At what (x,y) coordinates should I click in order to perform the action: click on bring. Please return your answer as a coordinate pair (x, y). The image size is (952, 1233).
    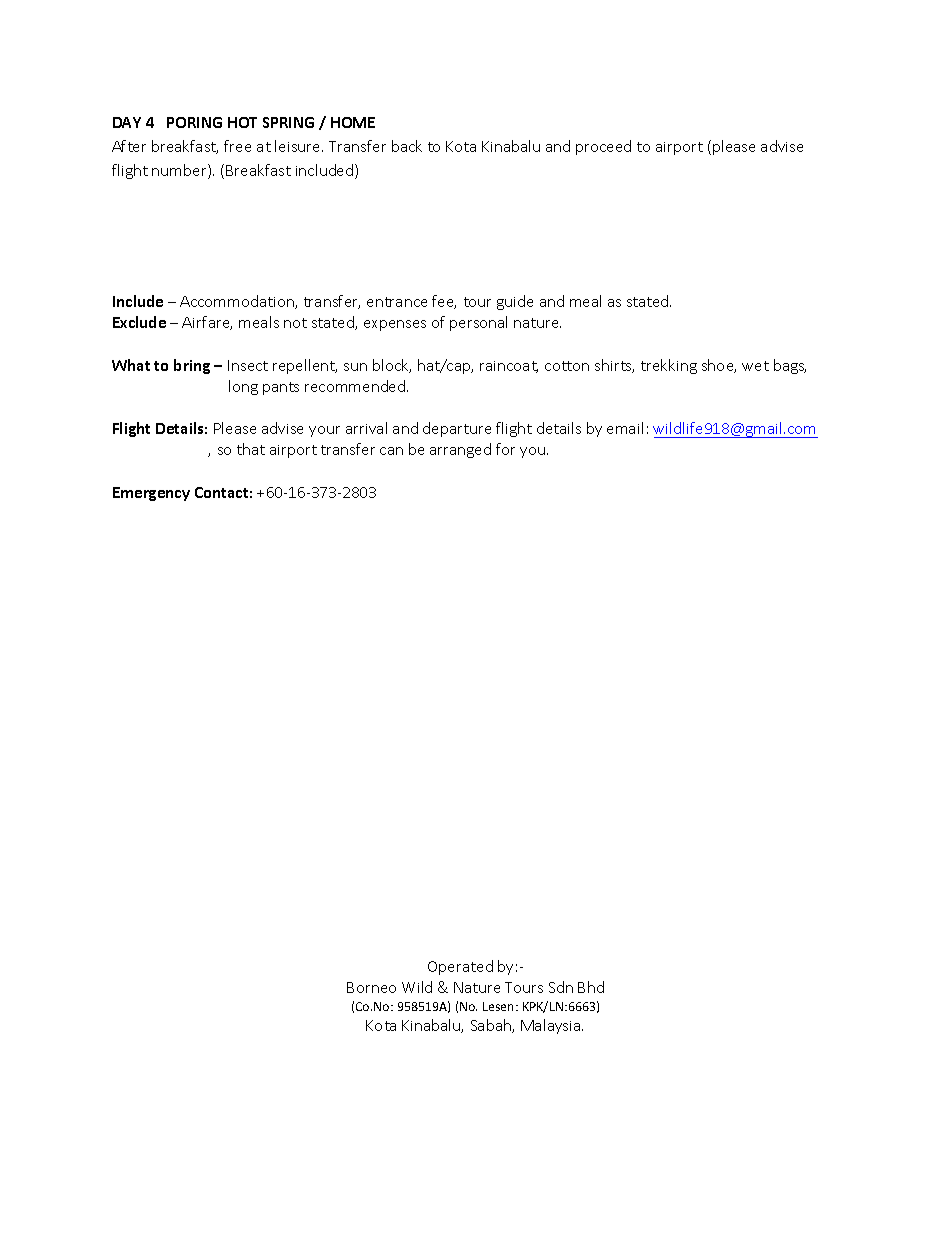
    Looking at the image, I should click on (192, 366).
